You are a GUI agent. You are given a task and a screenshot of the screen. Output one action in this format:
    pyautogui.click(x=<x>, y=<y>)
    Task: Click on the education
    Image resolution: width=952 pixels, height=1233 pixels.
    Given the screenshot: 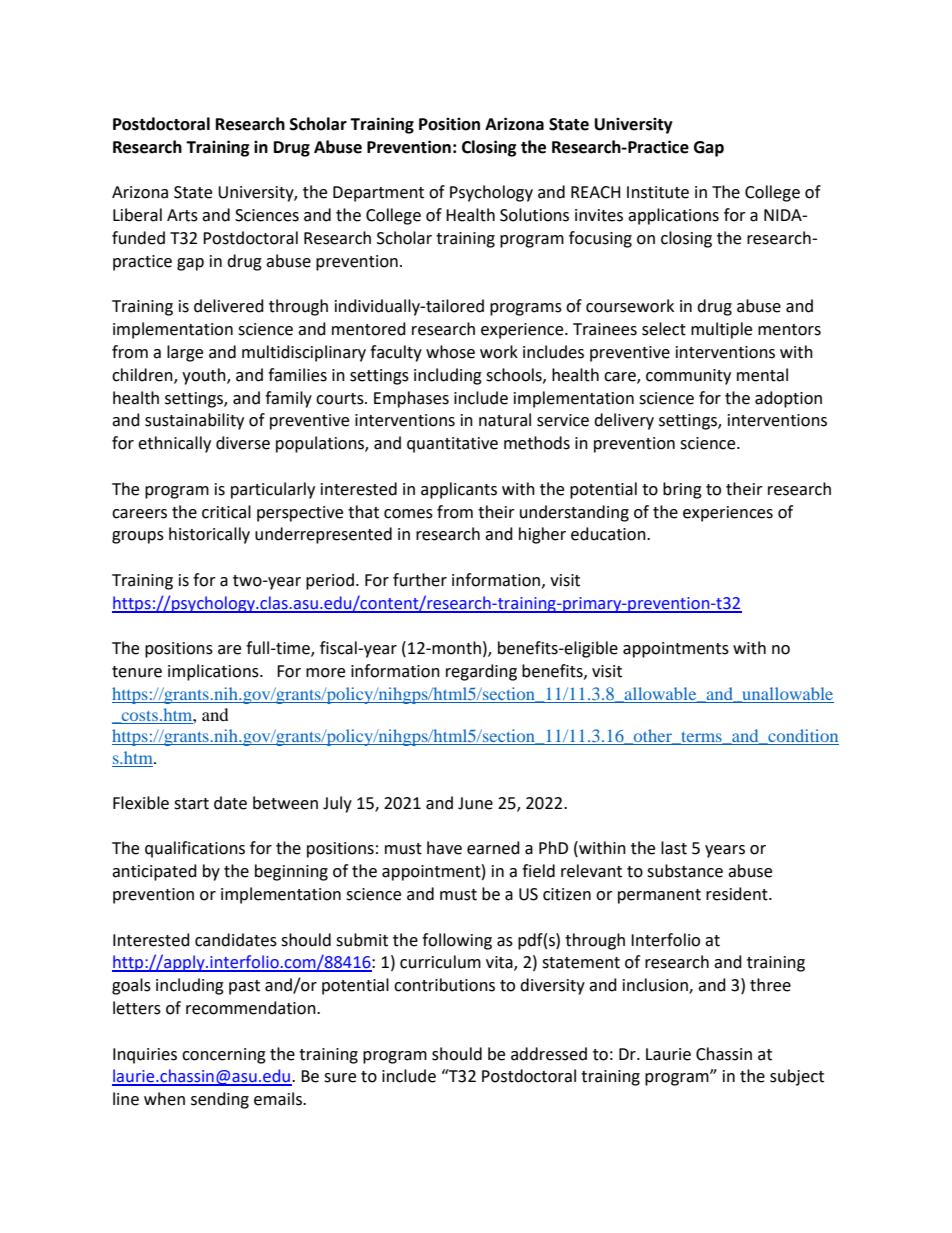 What is the action you would take?
    pyautogui.click(x=609, y=534)
